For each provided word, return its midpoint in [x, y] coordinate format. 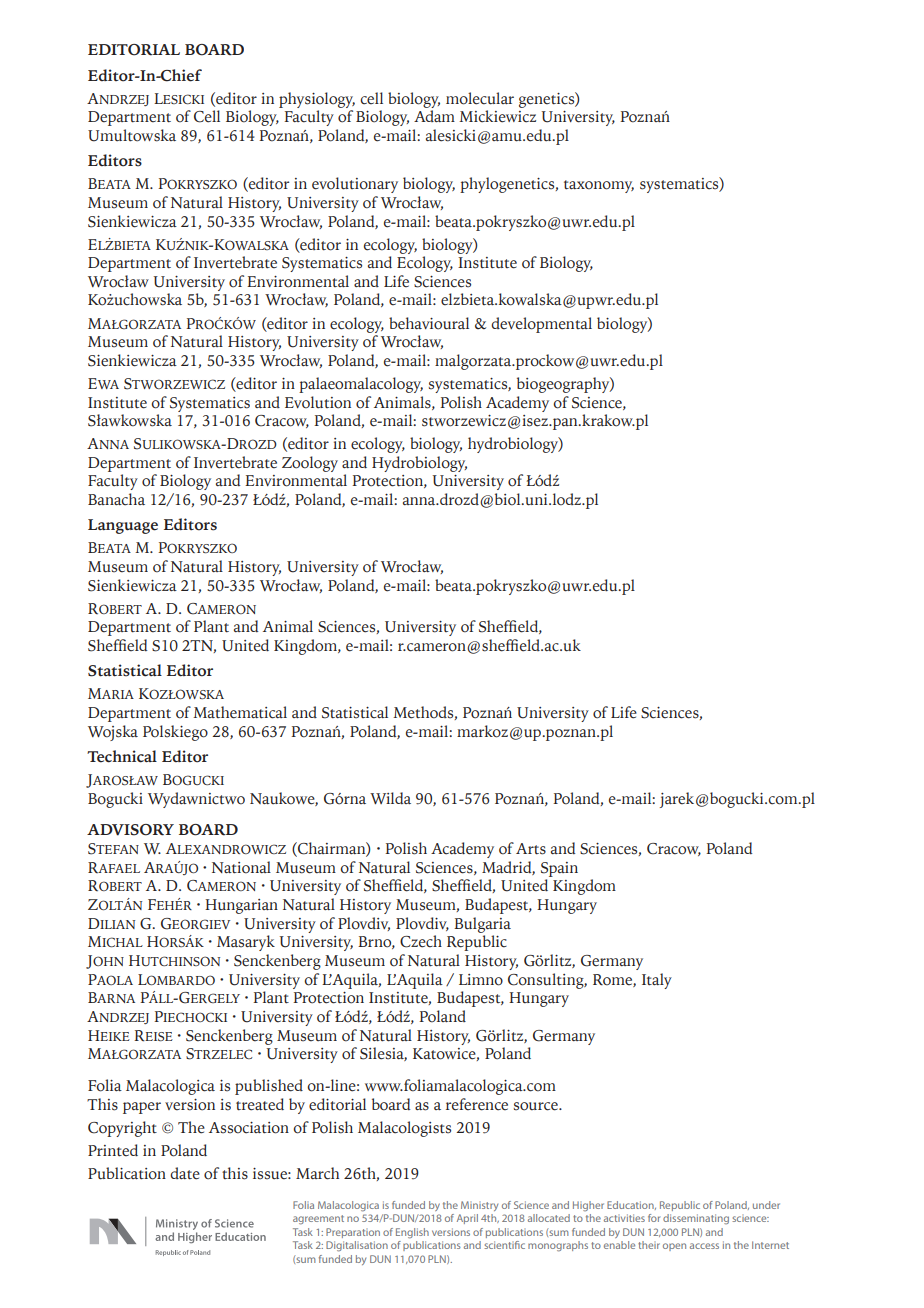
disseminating [696, 1219]
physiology [317, 100]
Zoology [310, 464]
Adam [434, 116]
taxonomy [599, 186]
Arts [531, 849]
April [467, 1219]
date [185, 1173]
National [241, 867]
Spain [559, 869]
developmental [541, 325]
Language [123, 526]
